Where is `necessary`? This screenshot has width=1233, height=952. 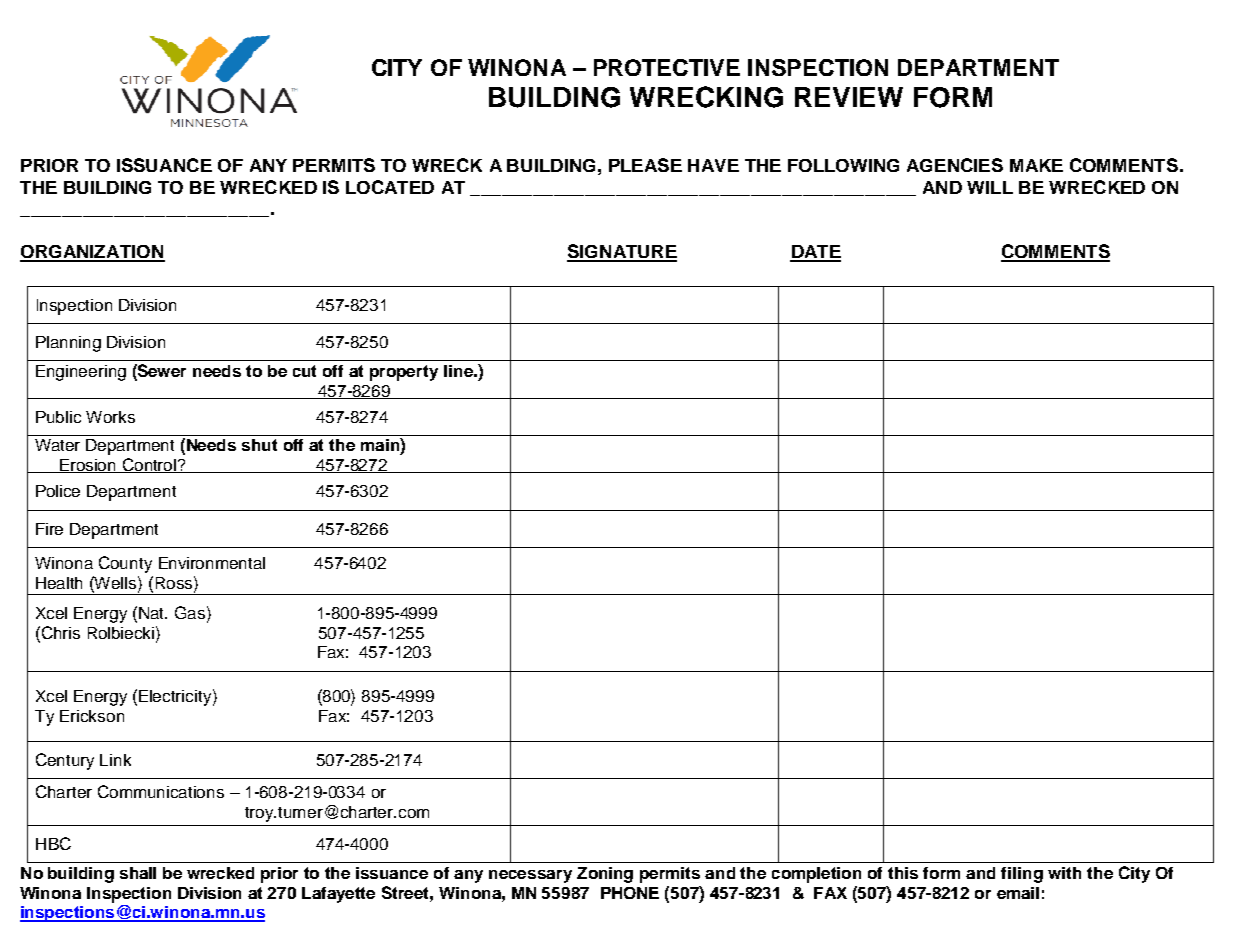
necessary is located at coordinates (530, 876).
